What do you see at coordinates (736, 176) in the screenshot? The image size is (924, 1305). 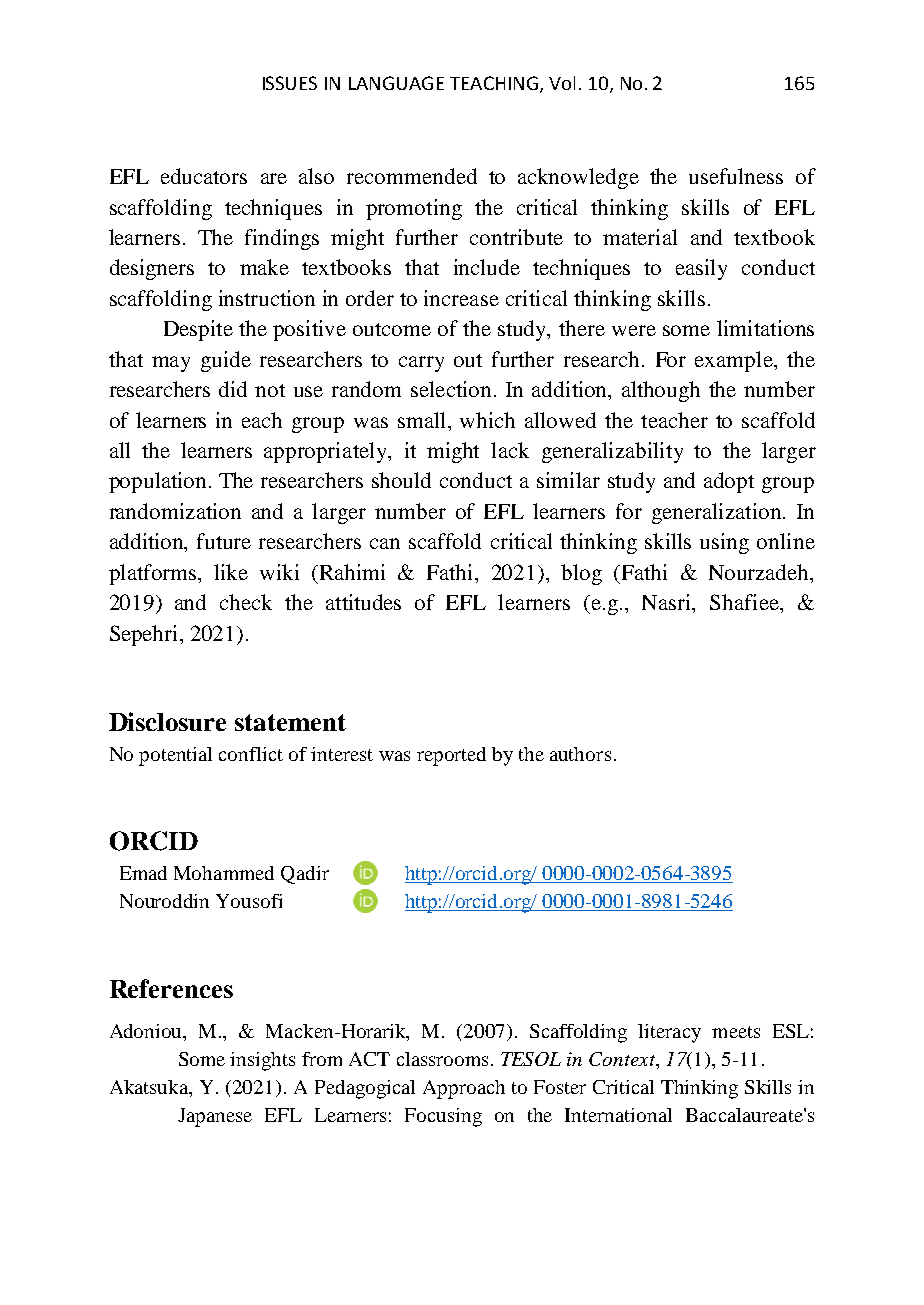 I see `usefulness` at bounding box center [736, 176].
